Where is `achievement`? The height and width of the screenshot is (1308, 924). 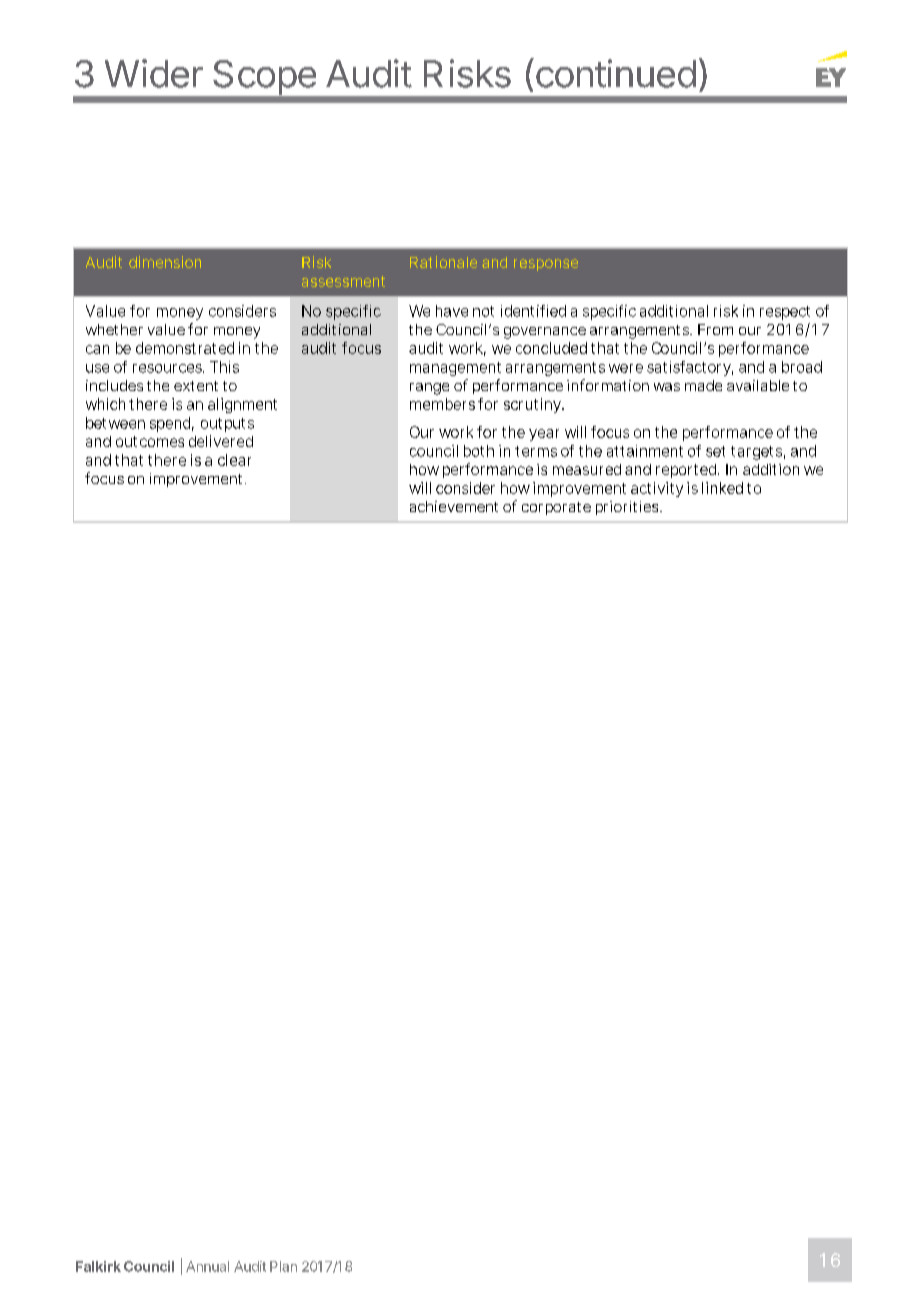 achievement is located at coordinates (454, 506).
